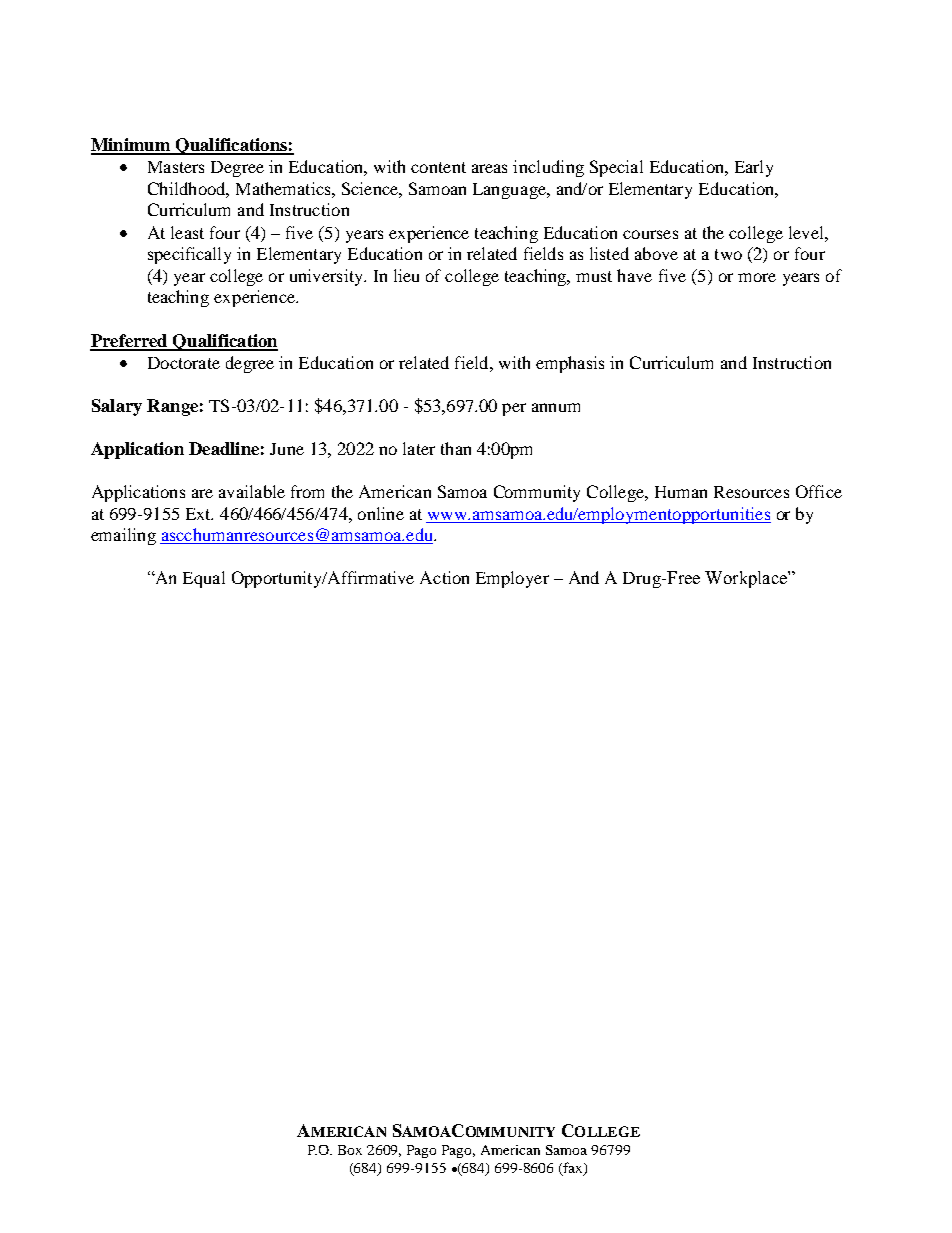 Image resolution: width=952 pixels, height=1233 pixels. What do you see at coordinates (350, 1150) in the document?
I see `Box` at bounding box center [350, 1150].
